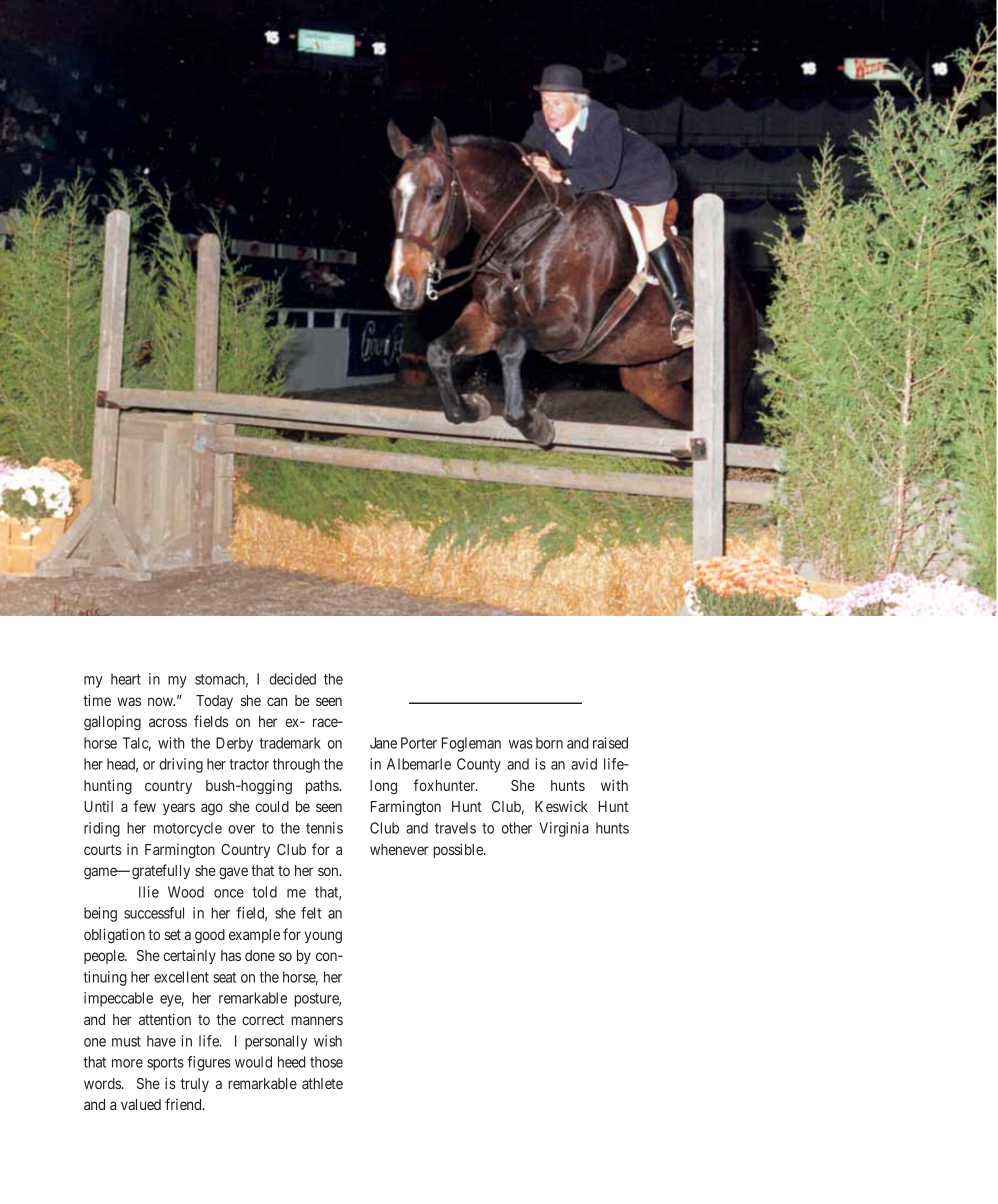 This screenshot has height=1204, width=998. What do you see at coordinates (186, 892) in the screenshot?
I see `Wood` at bounding box center [186, 892].
